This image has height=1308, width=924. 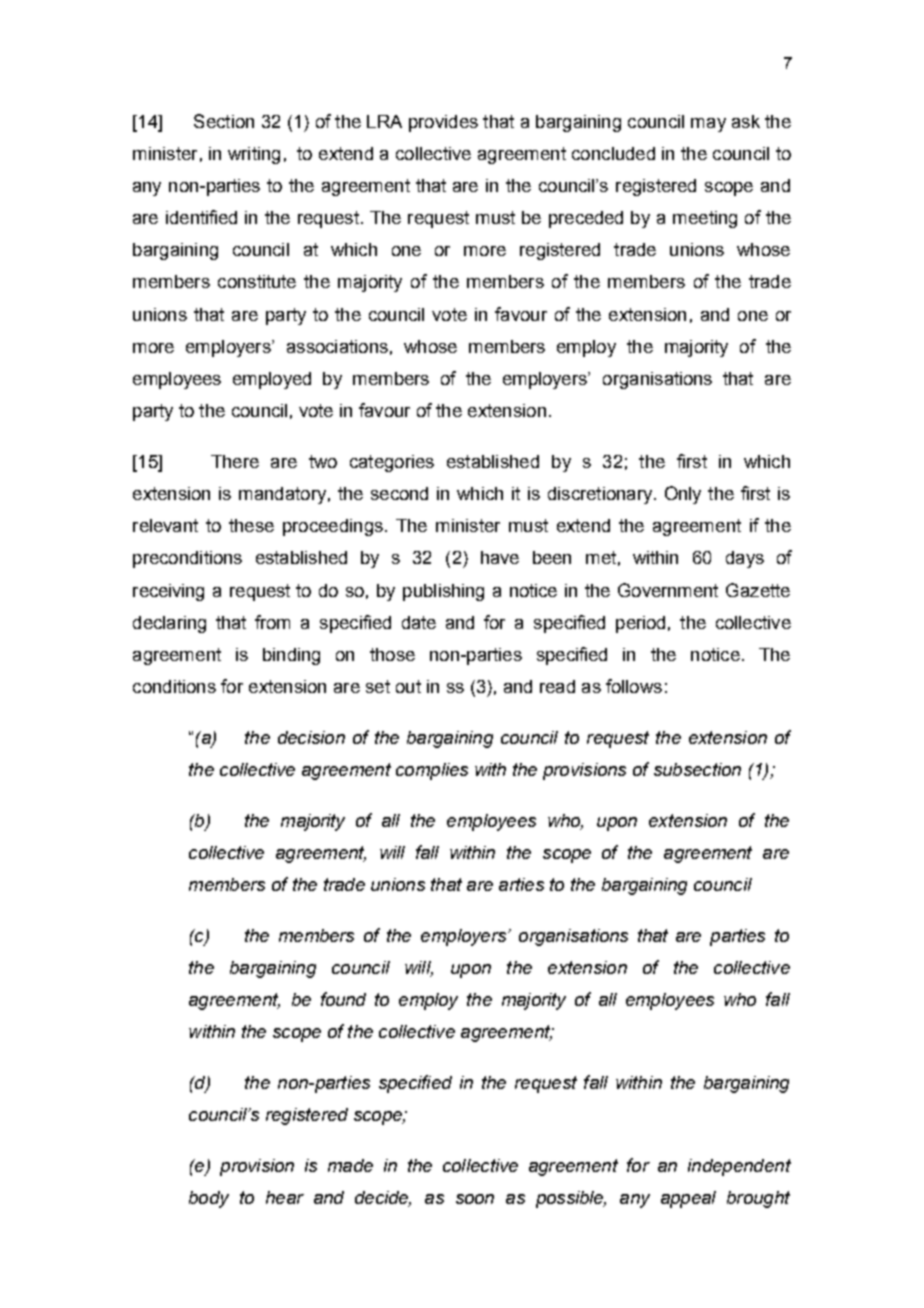 I want to click on may, so click(x=708, y=125).
